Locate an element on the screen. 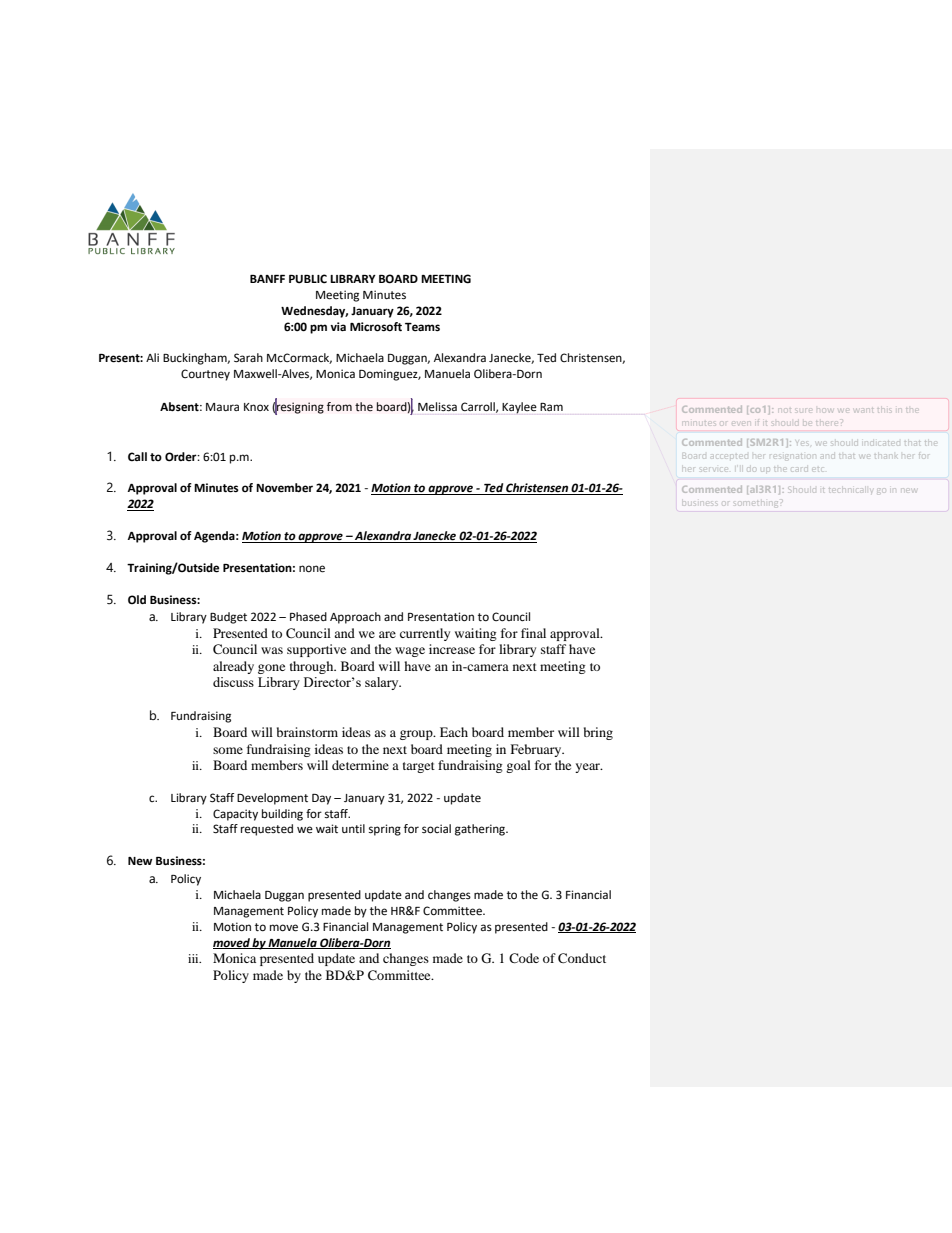 This screenshot has height=1233, width=952. iii is located at coordinates (194, 958).
